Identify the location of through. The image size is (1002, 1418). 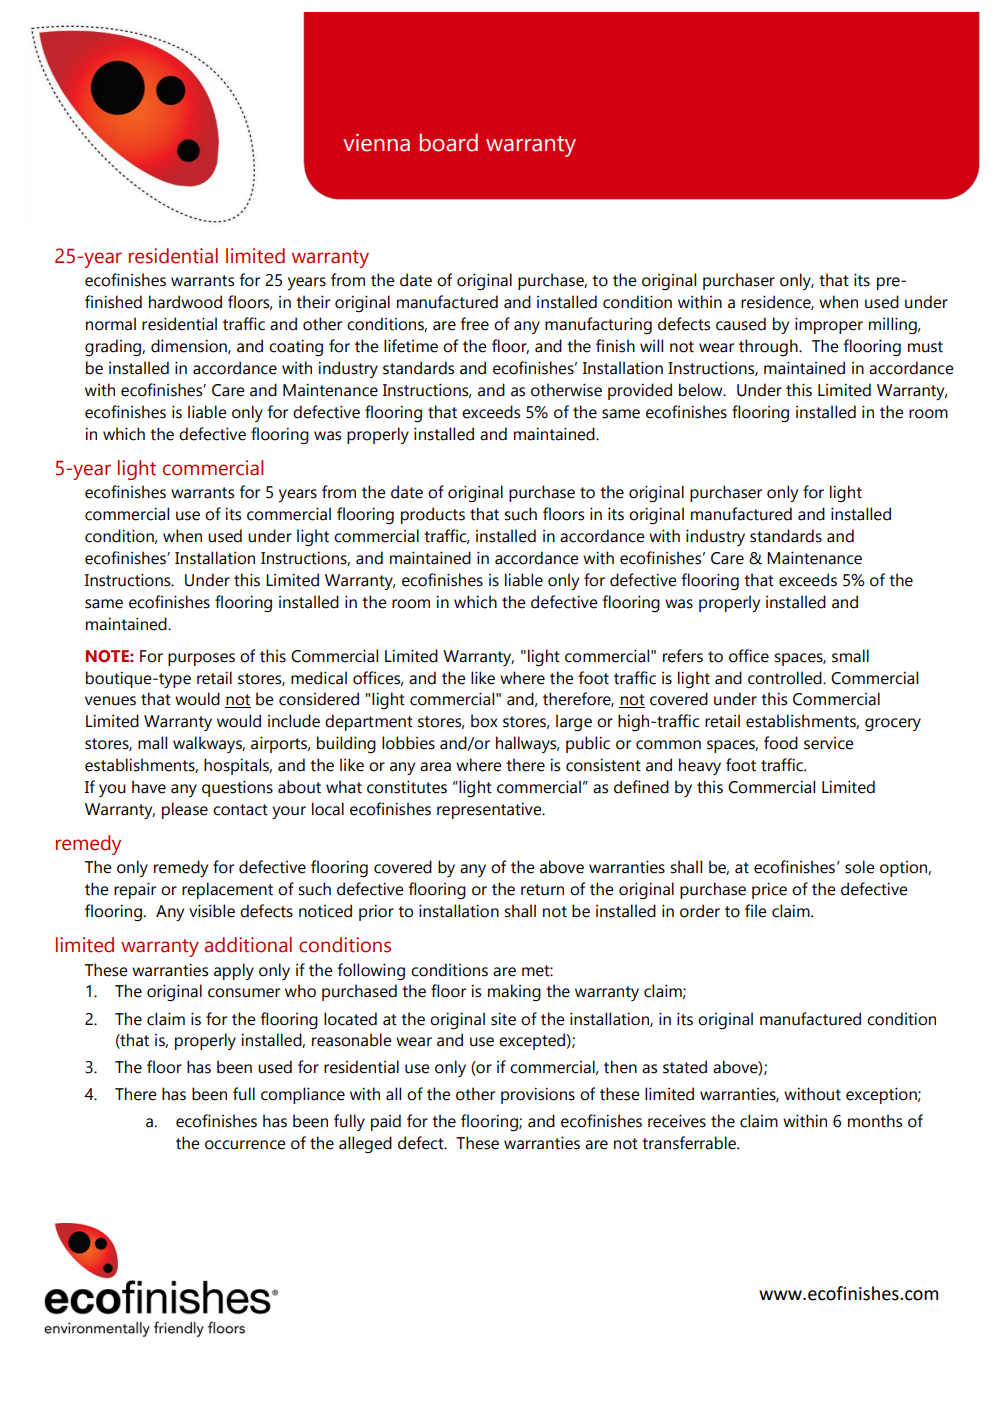
(769, 347).
